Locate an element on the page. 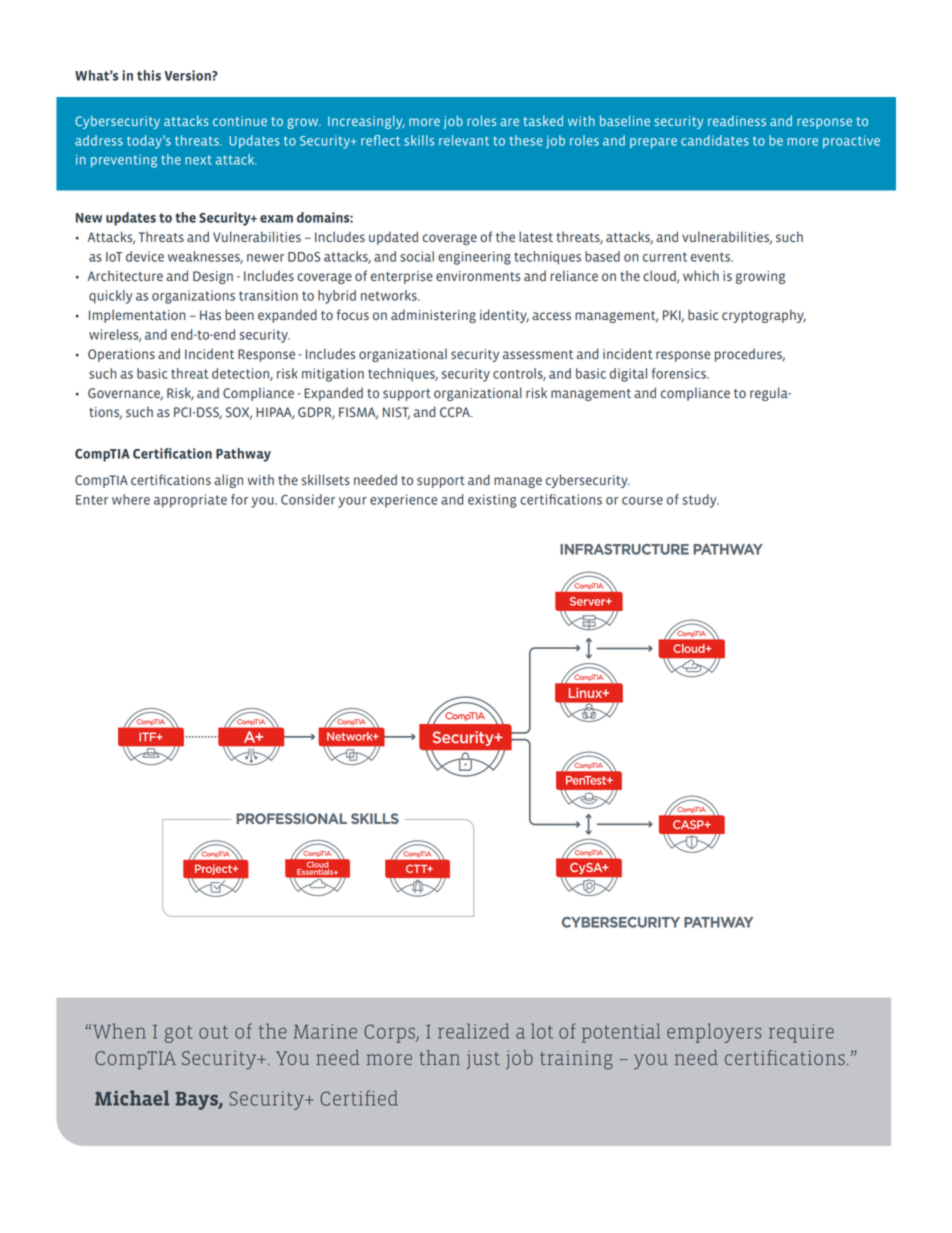  just is located at coordinates (483, 1060).
